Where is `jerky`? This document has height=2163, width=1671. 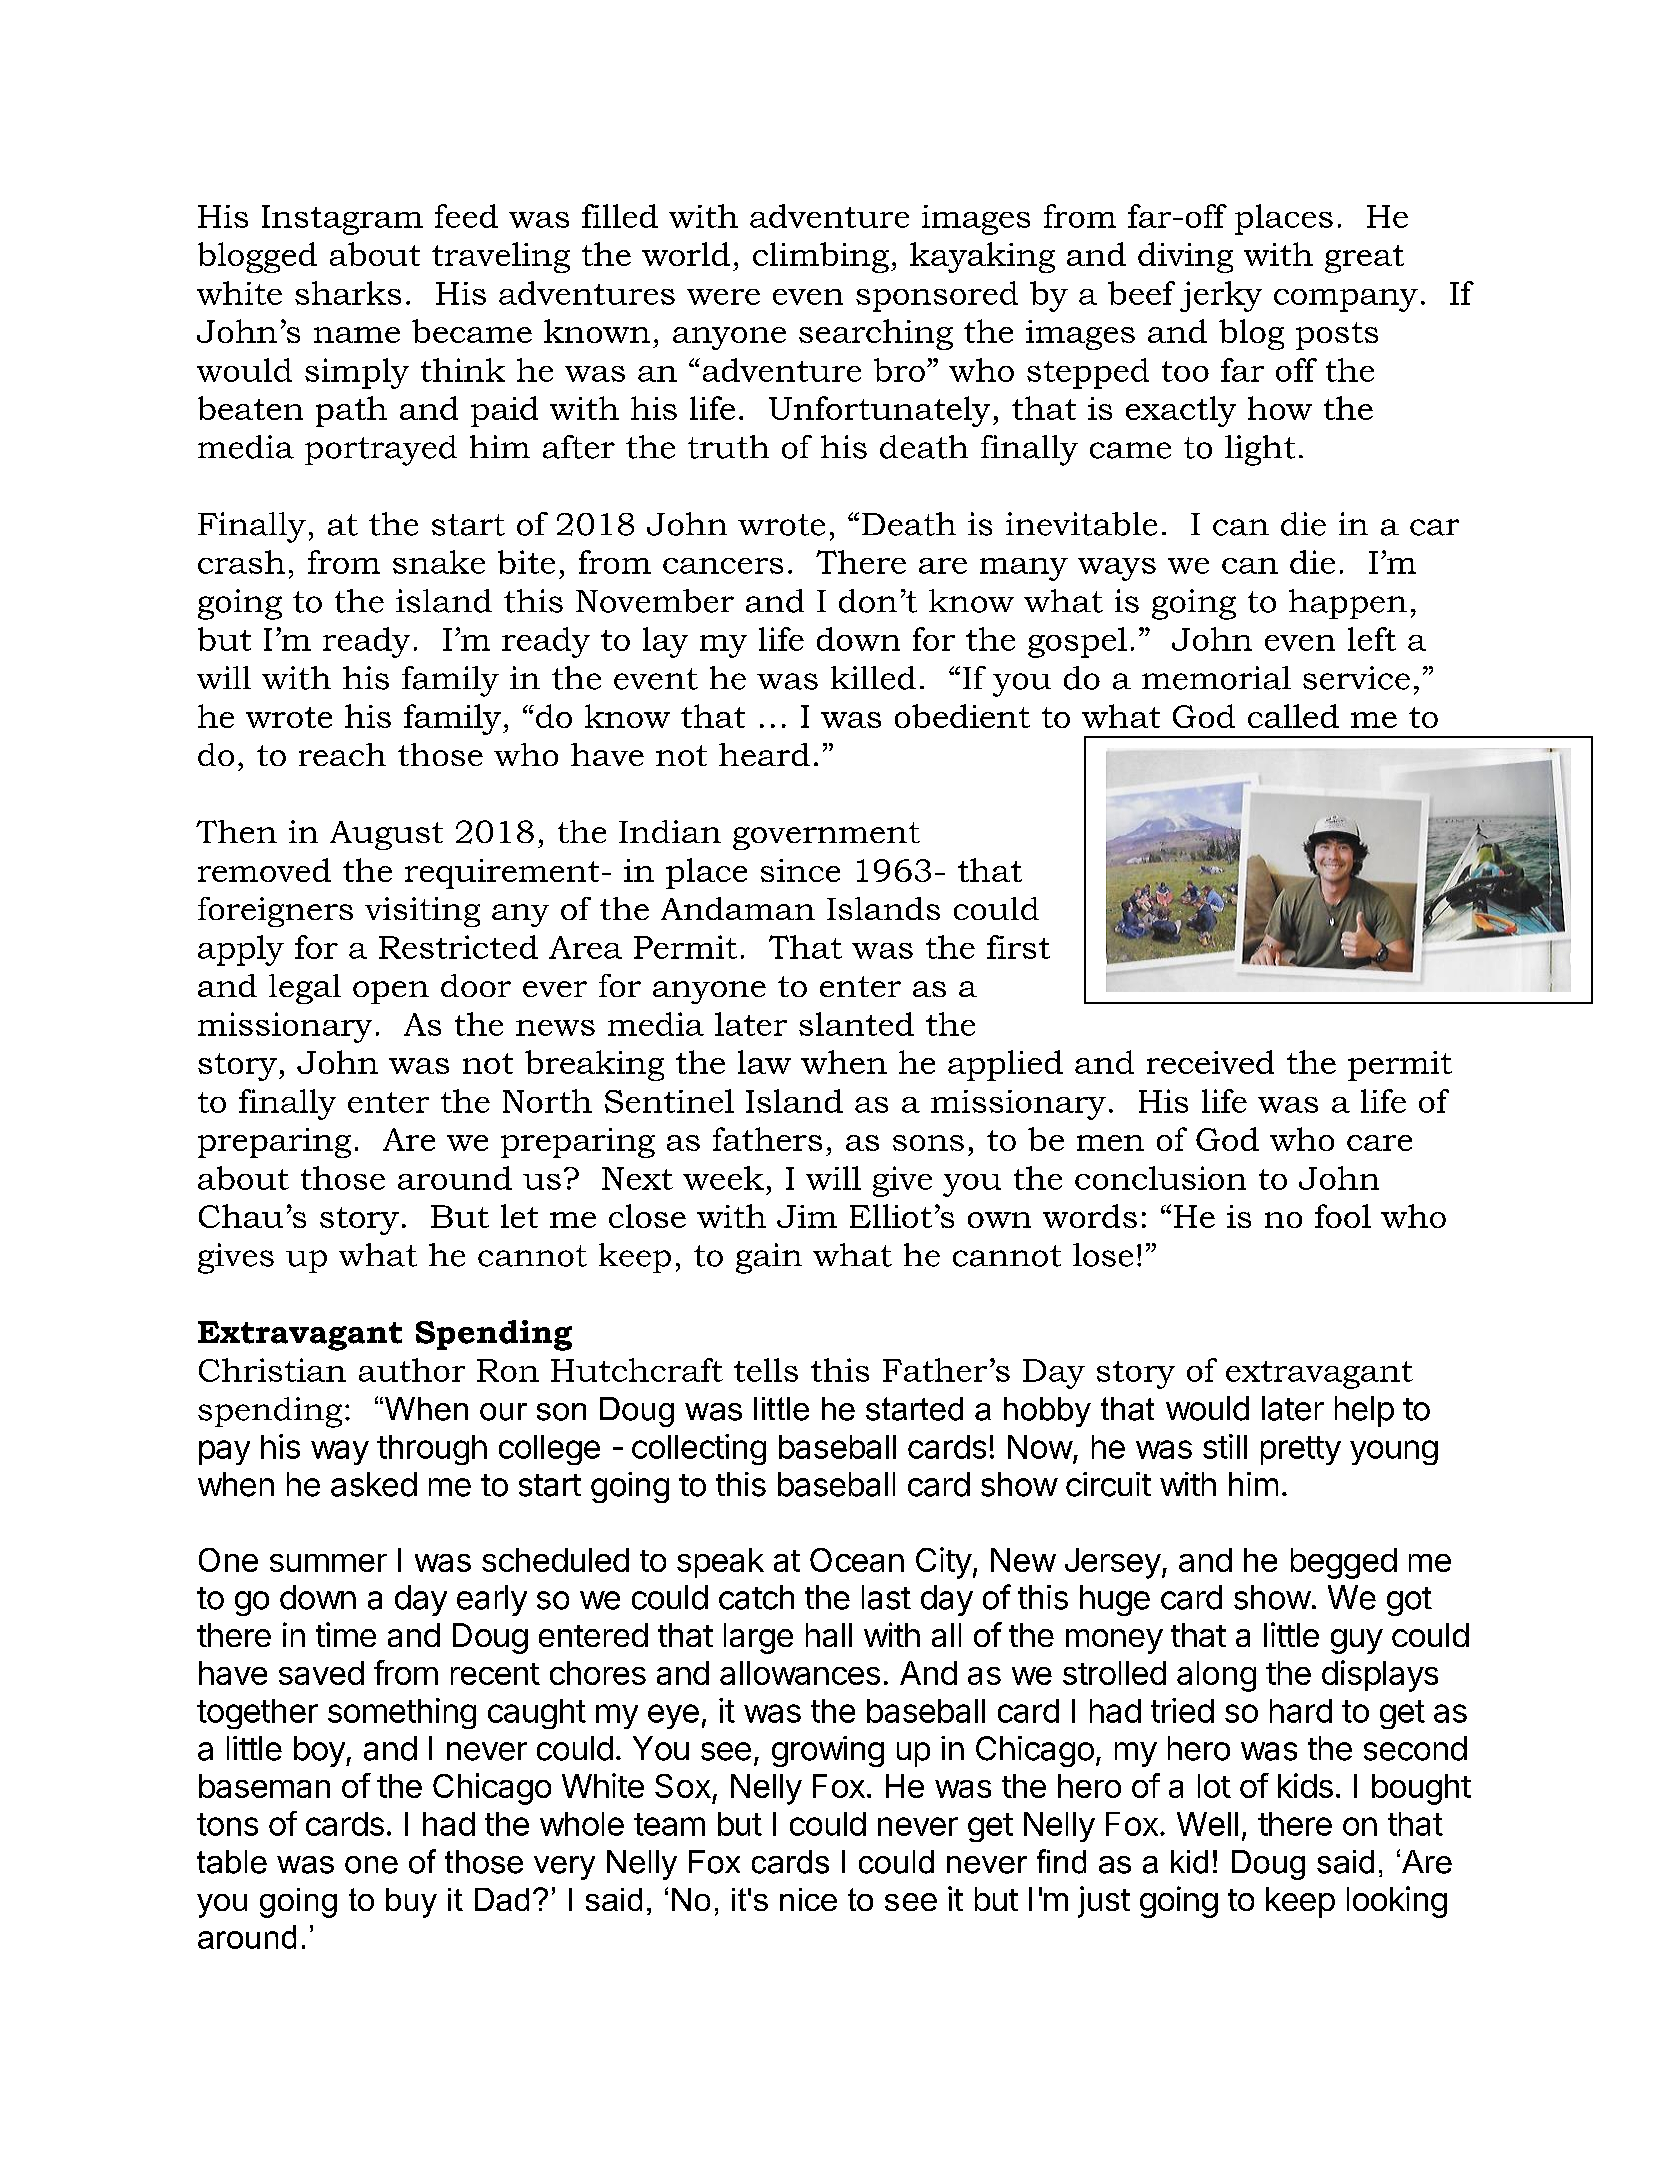
jerky is located at coordinates (1221, 296).
